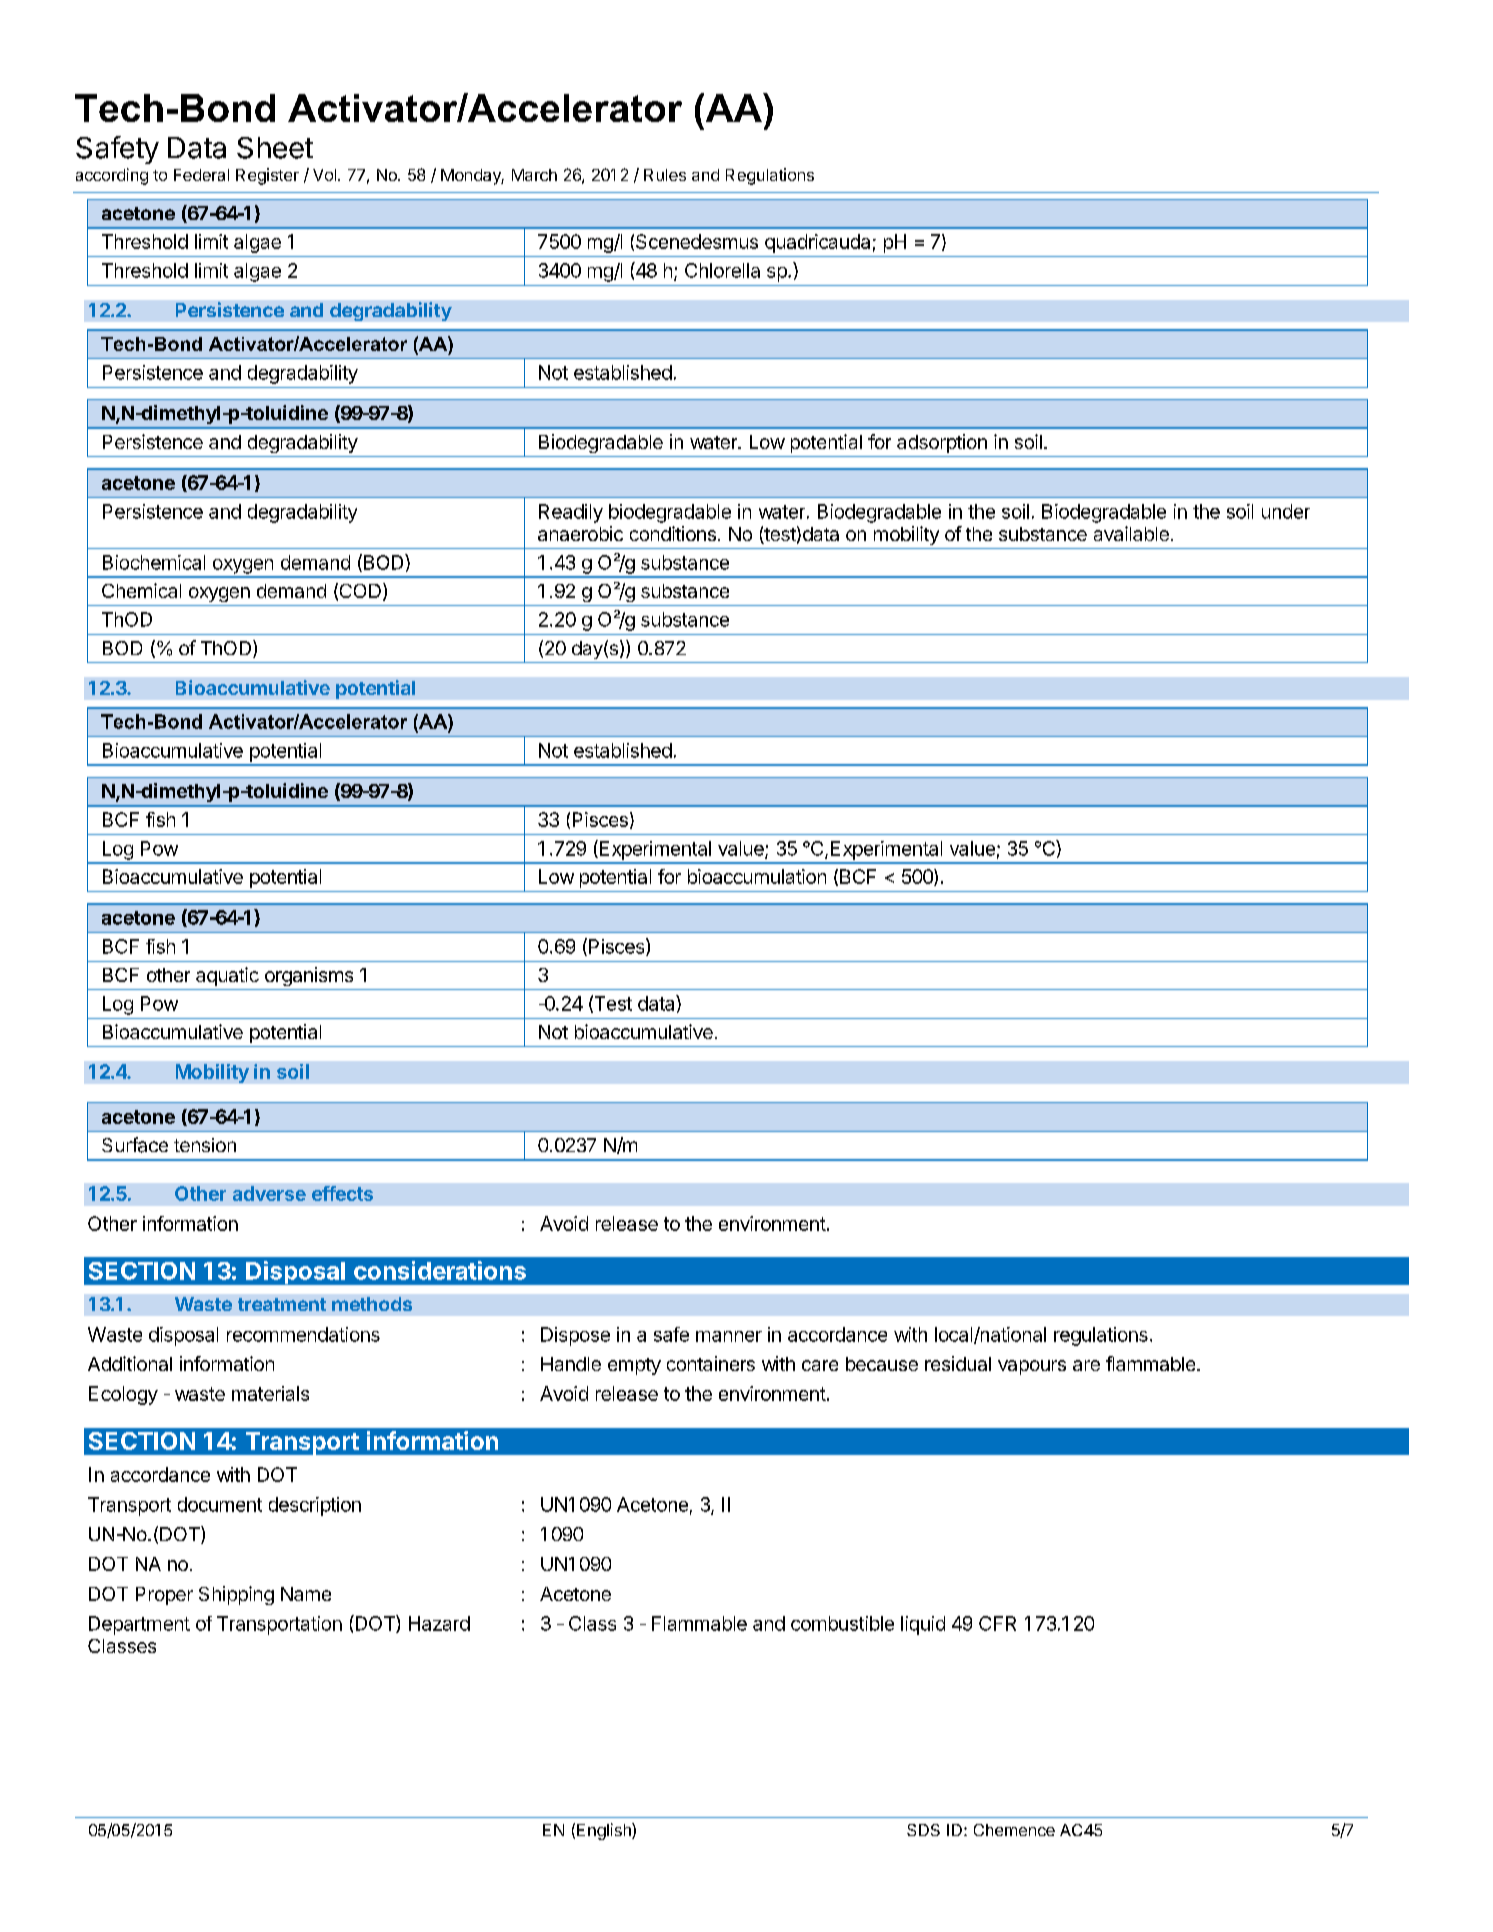 Image resolution: width=1493 pixels, height=1932 pixels. Describe the element at coordinates (605, 1831) in the document. I see `English` at that location.
